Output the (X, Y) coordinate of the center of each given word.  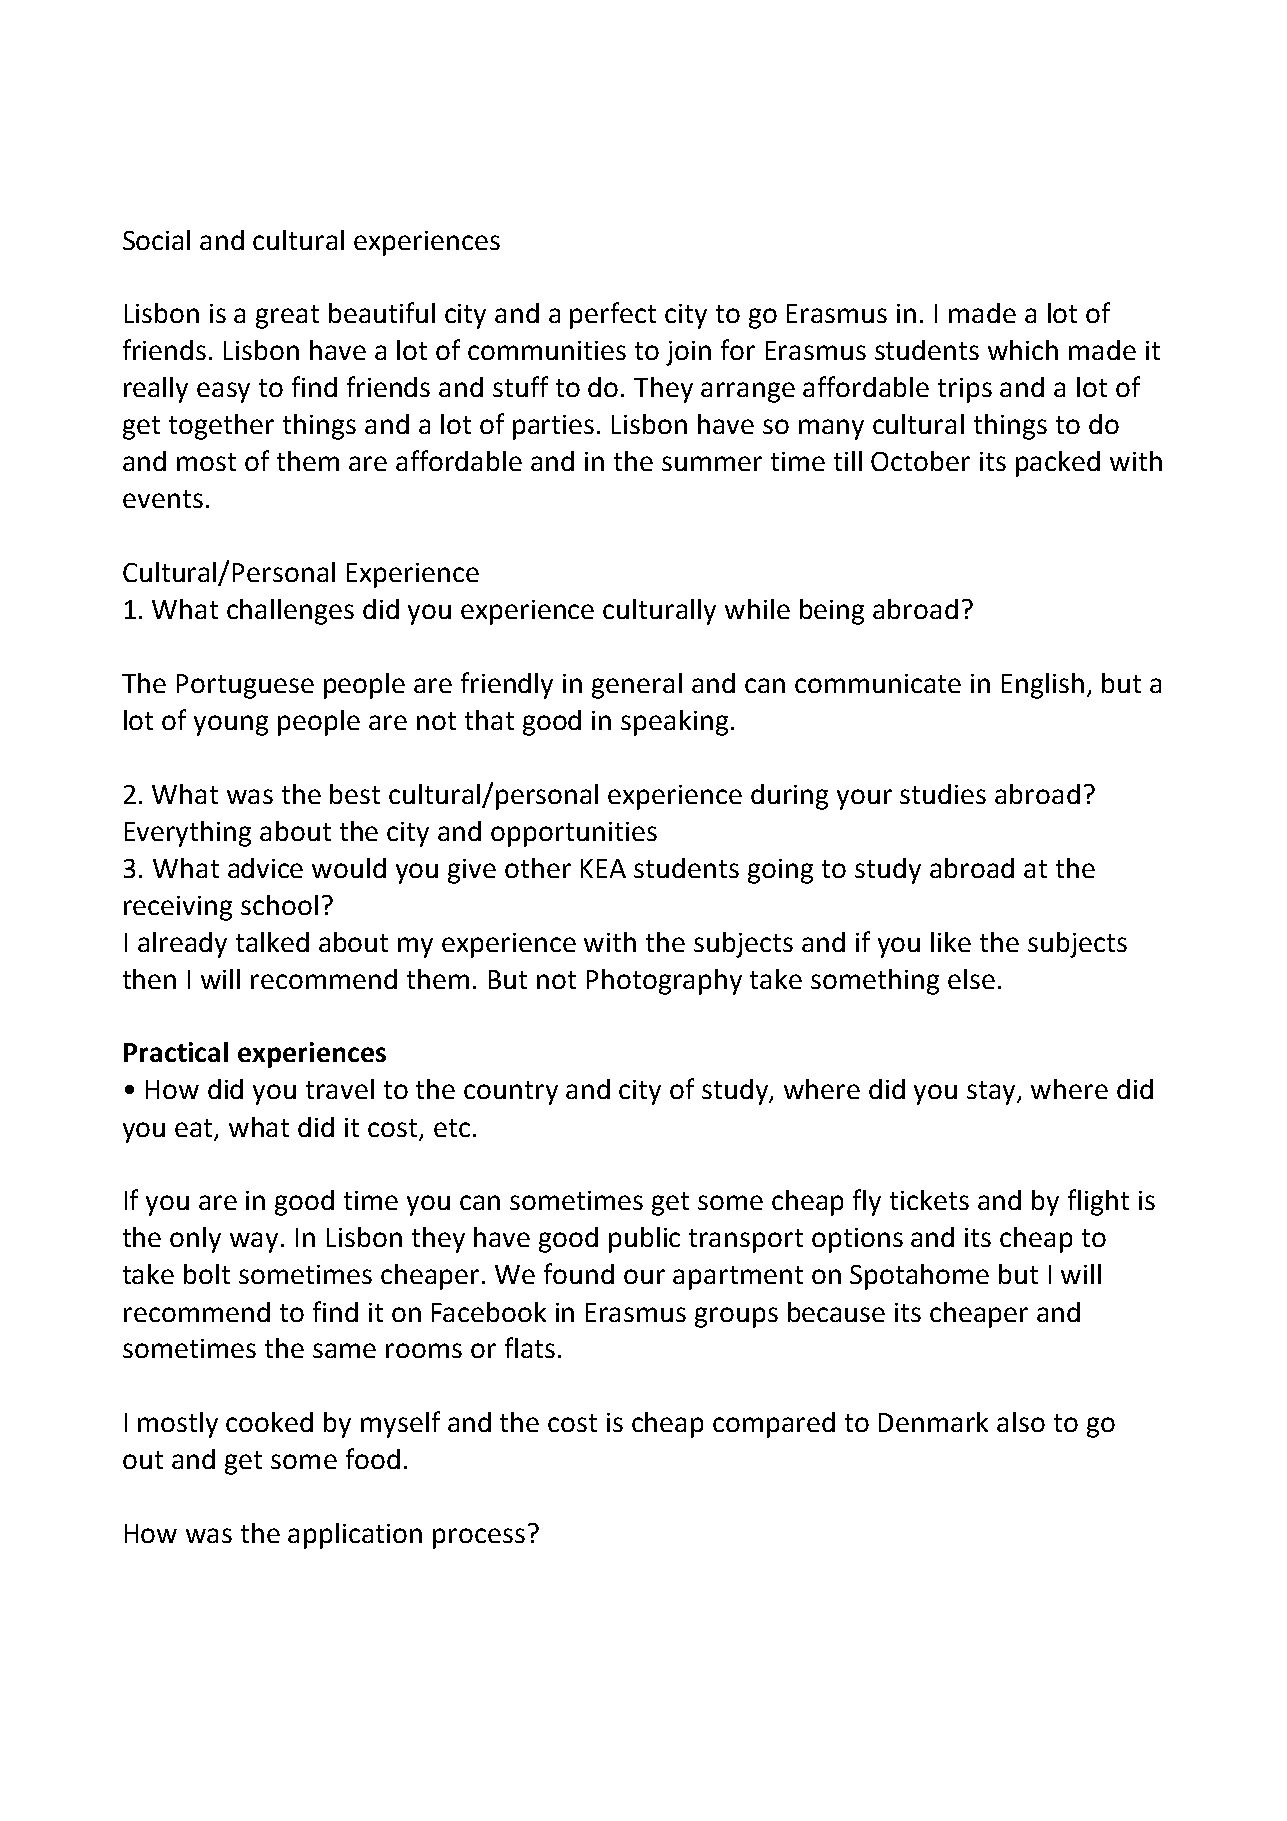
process (479, 1538)
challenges (290, 612)
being (832, 612)
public (644, 1240)
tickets (929, 1200)
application (355, 1536)
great (287, 317)
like (951, 942)
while (757, 609)
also (1021, 1422)
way (254, 1242)
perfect (613, 315)
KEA (603, 868)
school (279, 905)
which (1023, 350)
